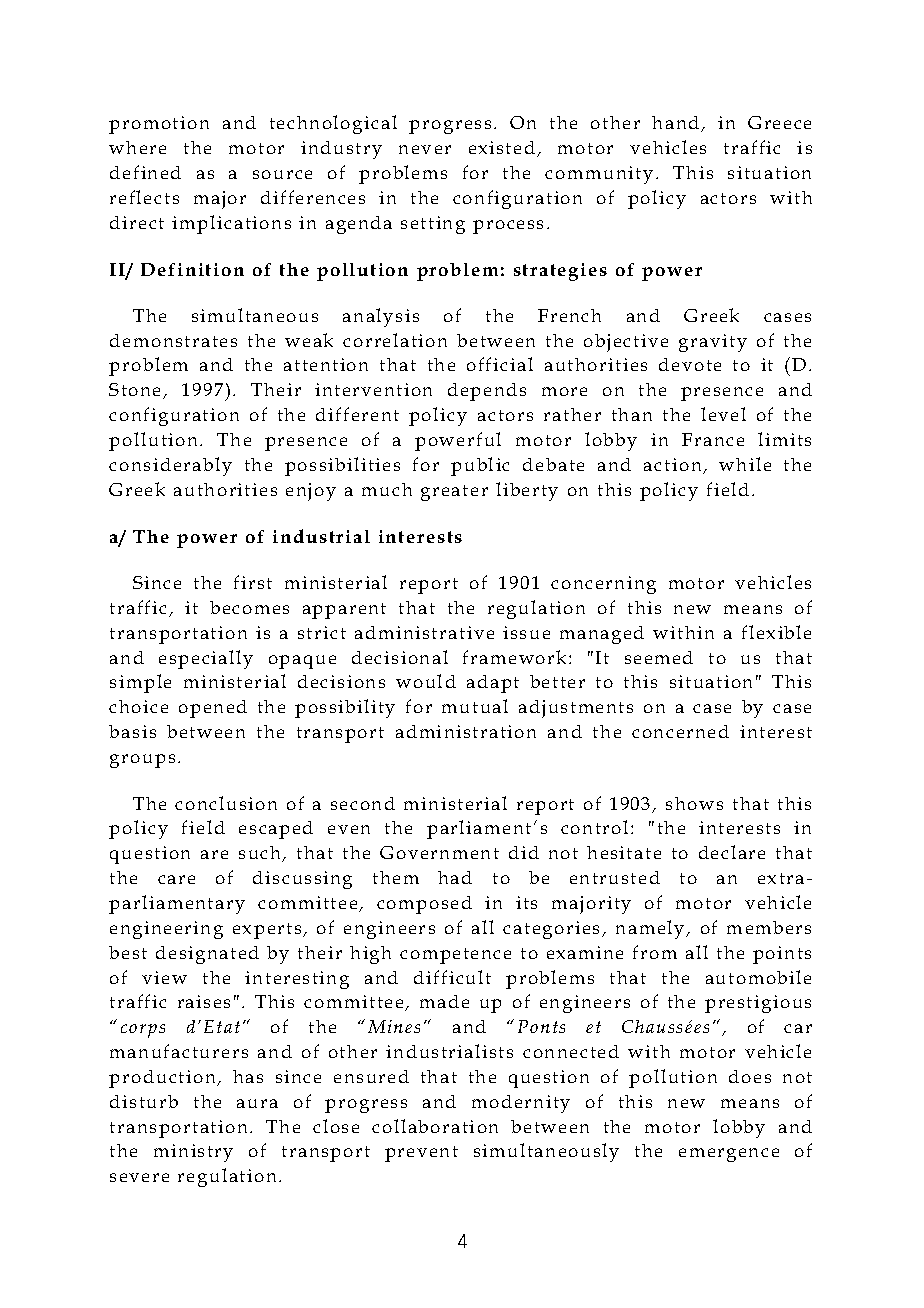 The image size is (924, 1308). What do you see at coordinates (729, 1155) in the document?
I see `emergence` at bounding box center [729, 1155].
